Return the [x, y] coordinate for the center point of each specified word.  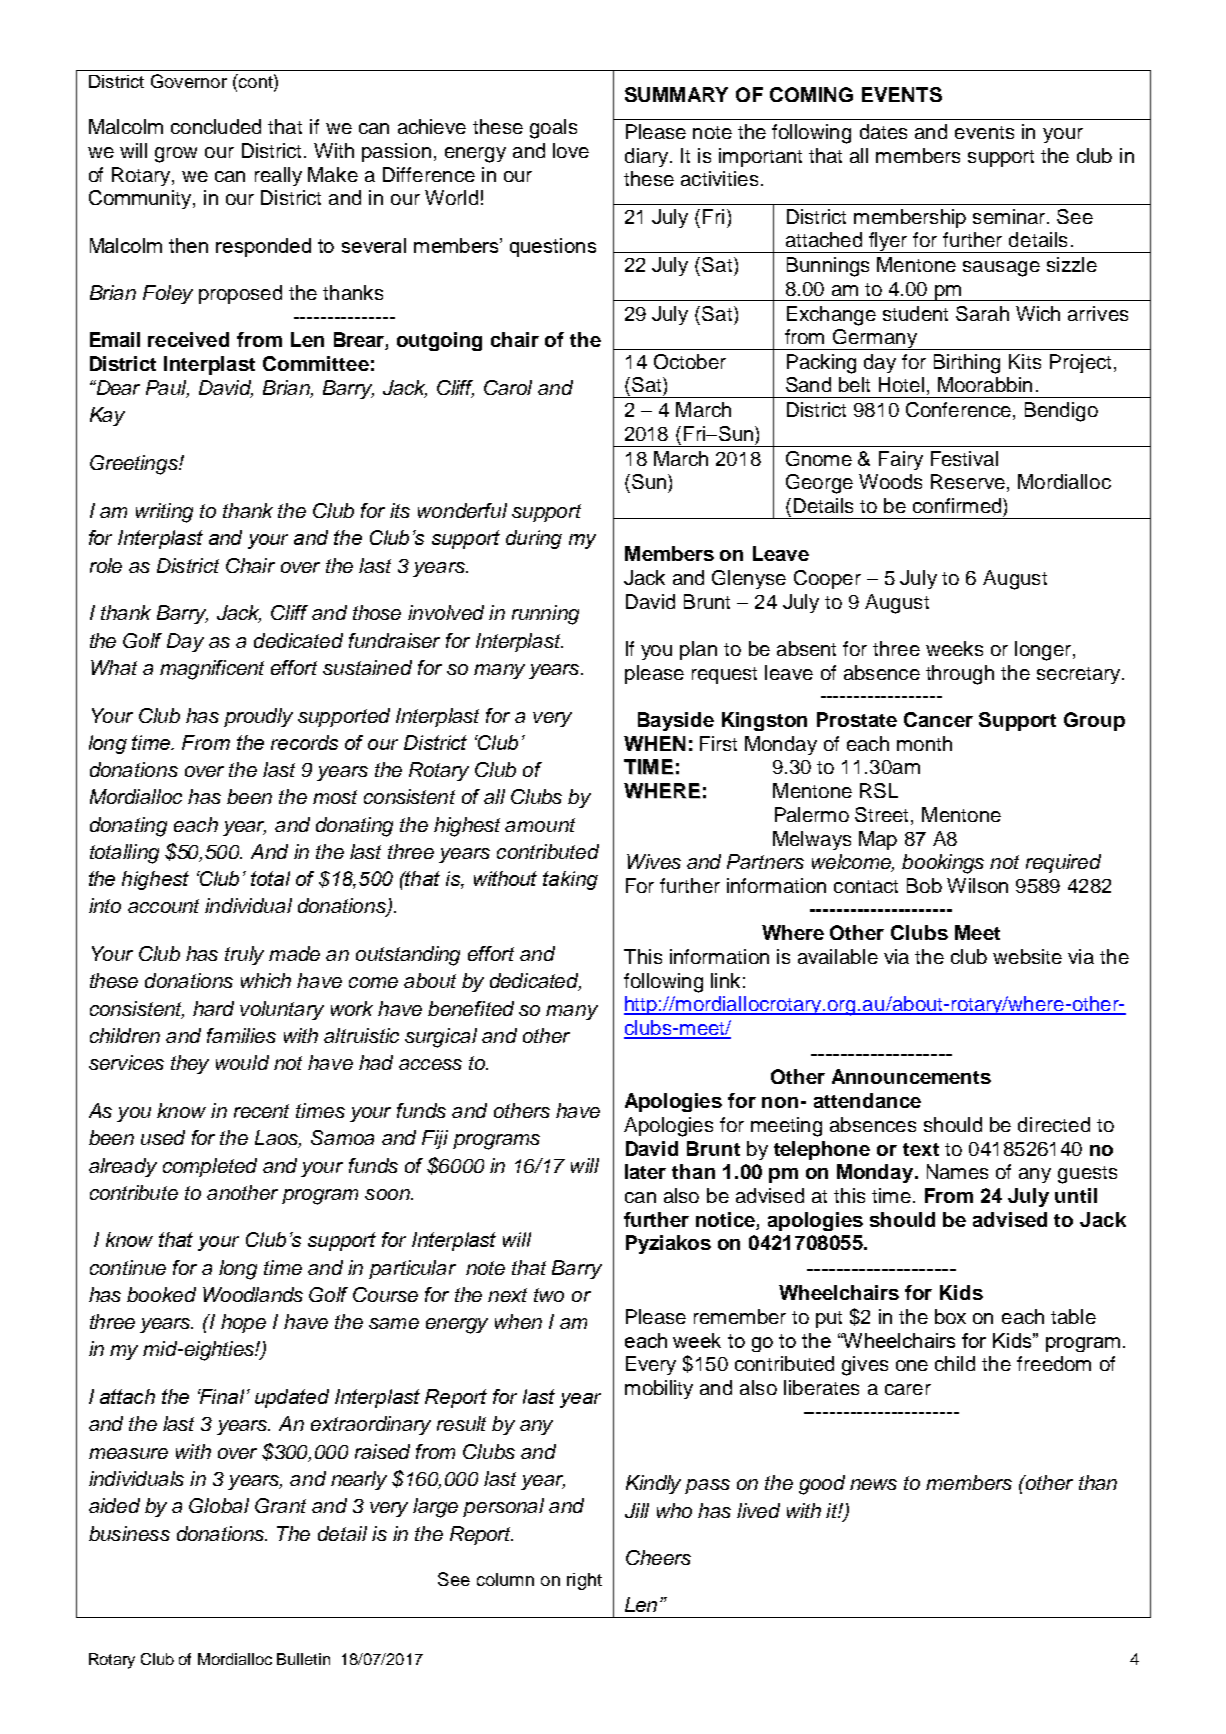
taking [570, 880]
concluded [216, 126]
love [571, 150]
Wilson [977, 885]
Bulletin [303, 1659]
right [584, 1581]
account [163, 906]
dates [883, 131]
